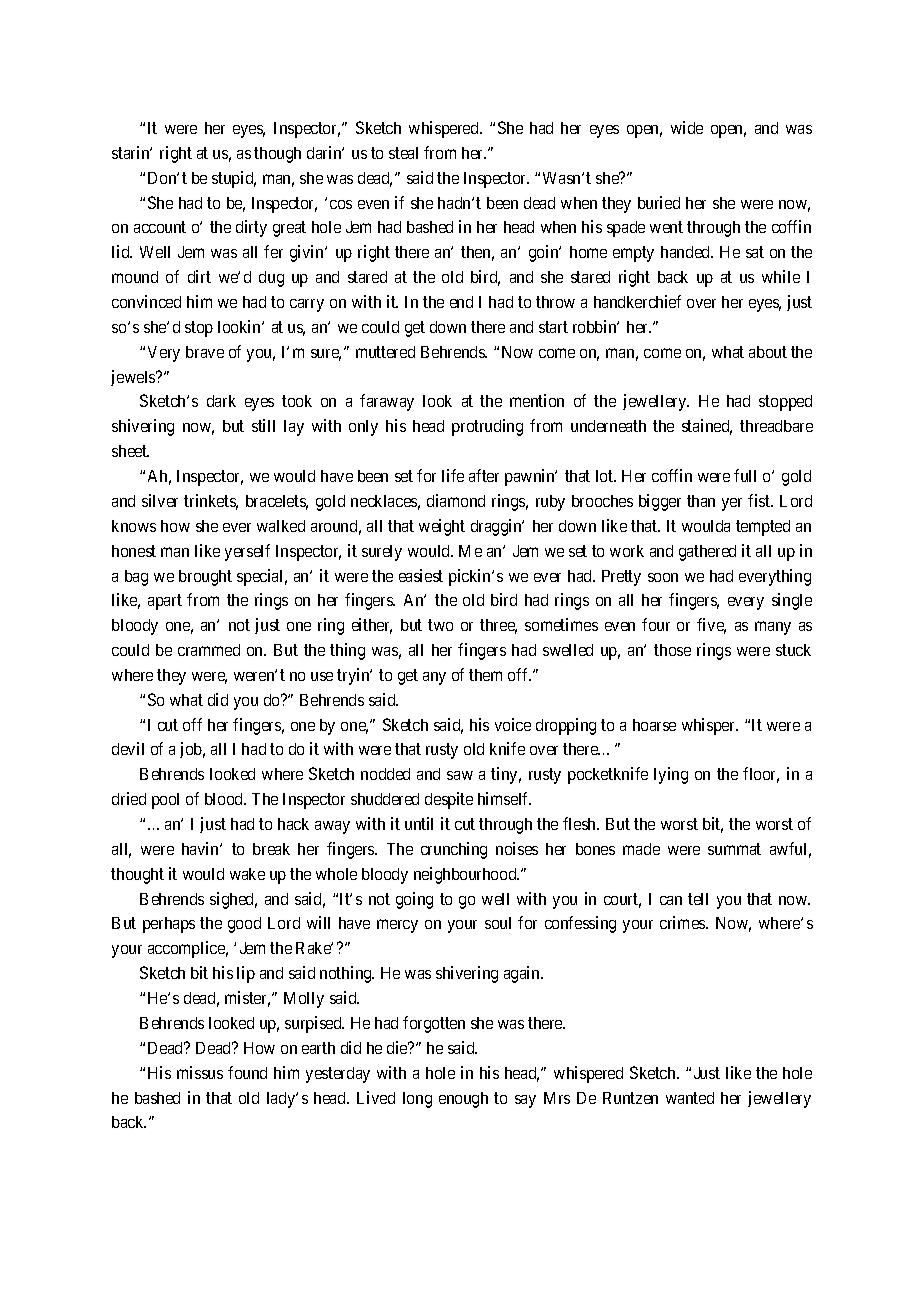 The height and width of the screenshot is (1308, 924). What do you see at coordinates (656, 624) in the screenshot?
I see `four` at bounding box center [656, 624].
